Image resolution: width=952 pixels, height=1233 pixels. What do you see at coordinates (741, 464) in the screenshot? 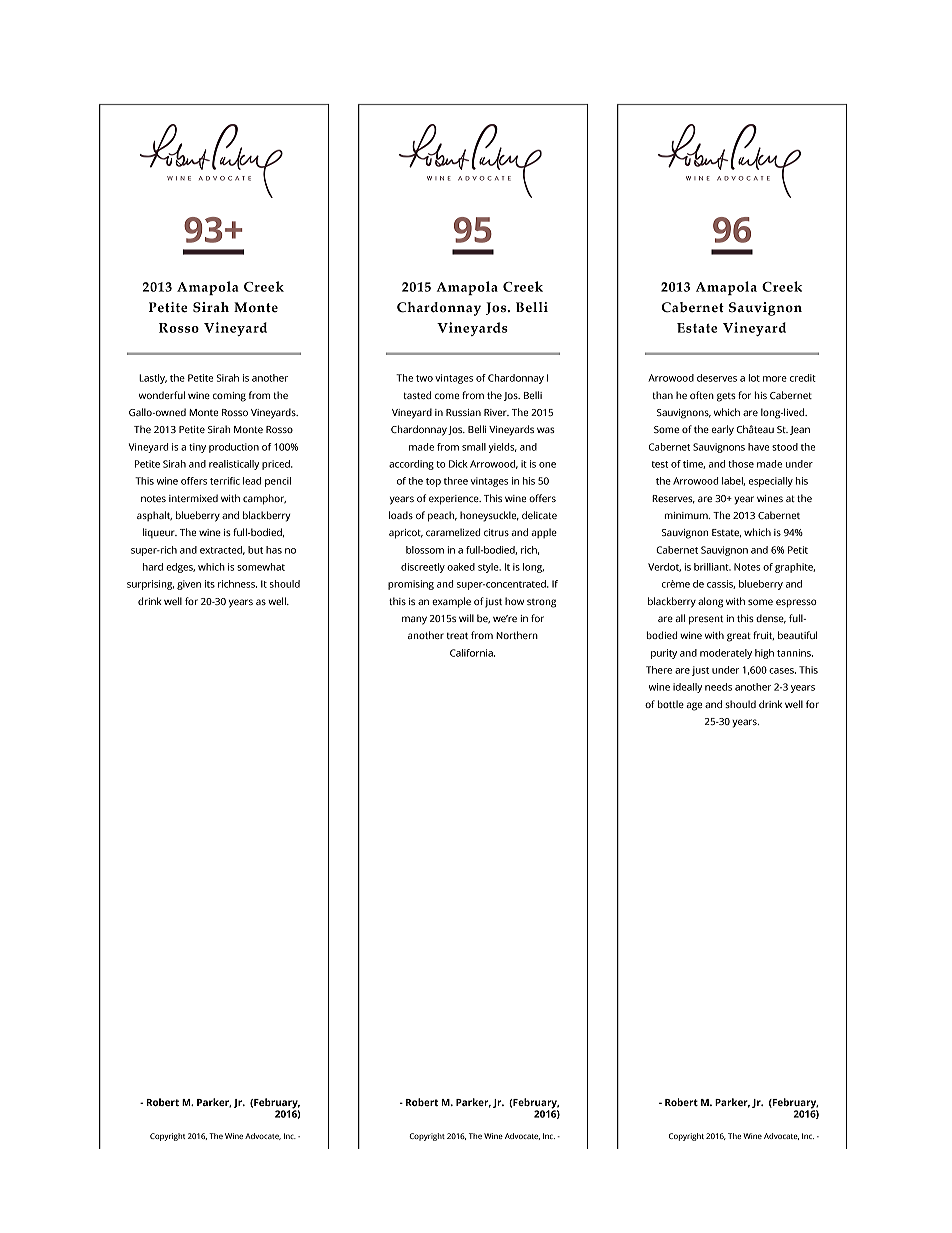
I see `those` at bounding box center [741, 464].
